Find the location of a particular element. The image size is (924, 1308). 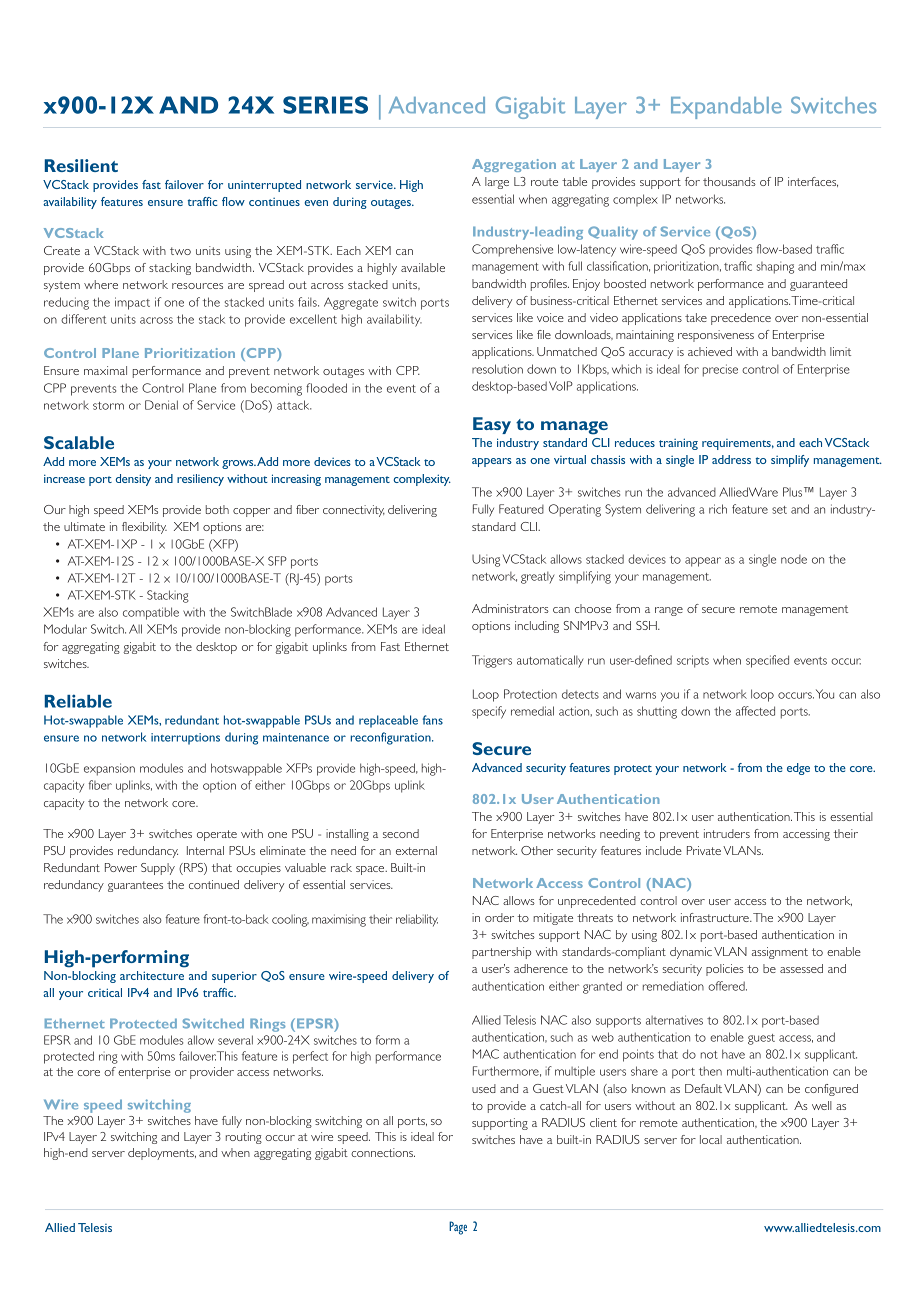

Page is located at coordinates (458, 1228).
